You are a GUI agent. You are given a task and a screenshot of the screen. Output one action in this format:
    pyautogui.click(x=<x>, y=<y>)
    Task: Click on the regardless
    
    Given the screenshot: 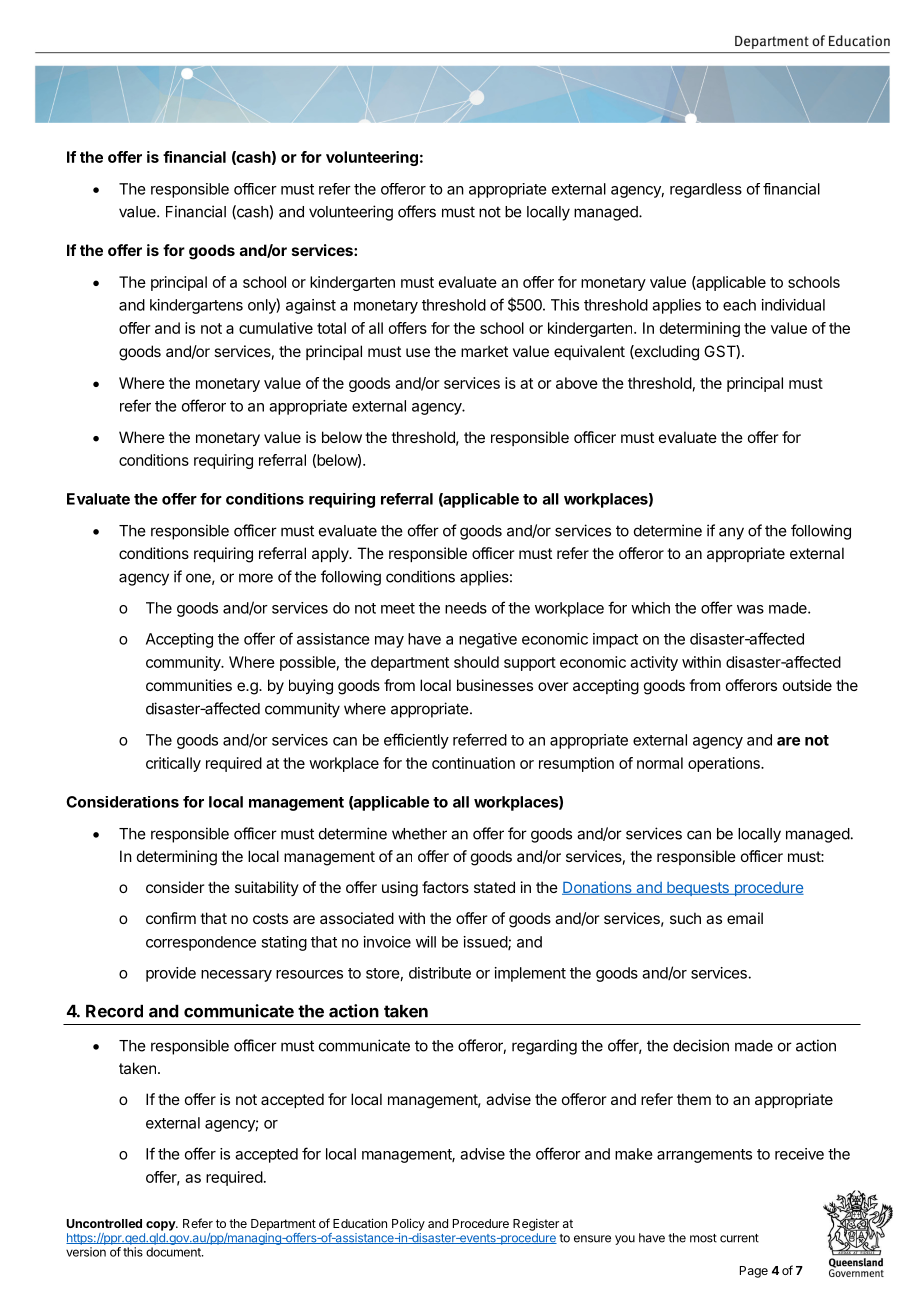 What is the action you would take?
    pyautogui.click(x=706, y=190)
